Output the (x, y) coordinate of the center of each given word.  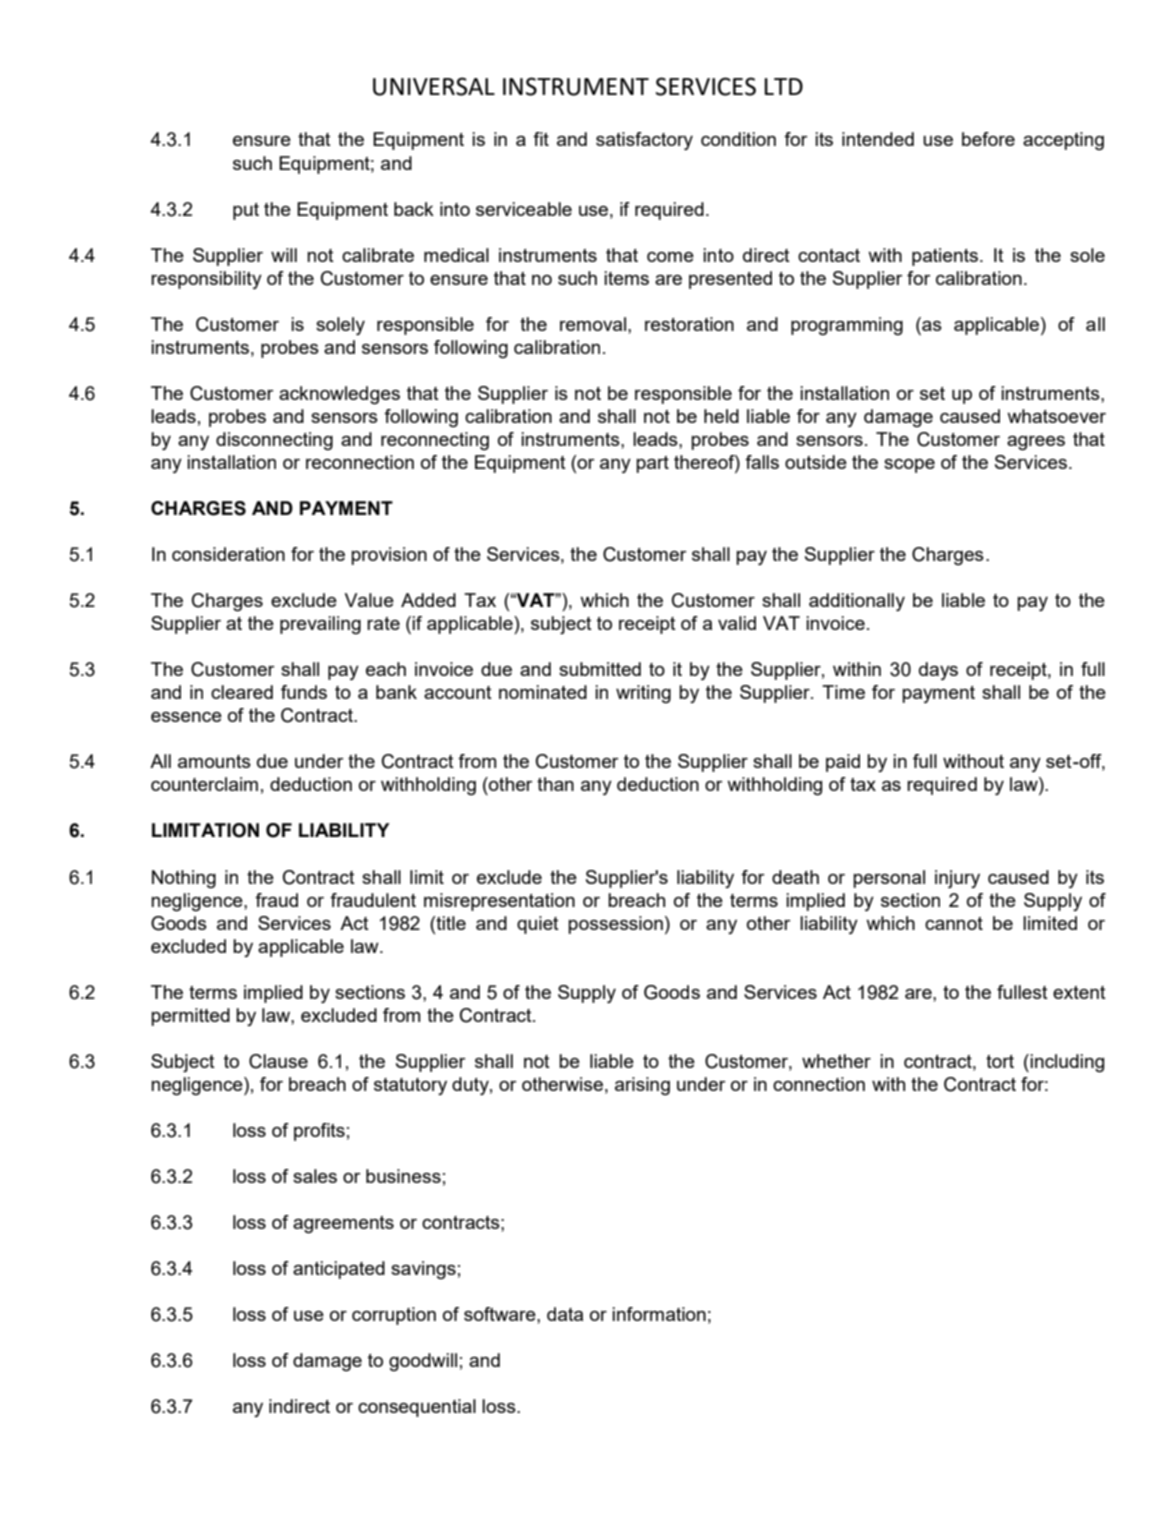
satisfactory (644, 141)
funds (304, 692)
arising (642, 1086)
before (988, 139)
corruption (394, 1316)
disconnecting (274, 441)
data (565, 1314)
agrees (1036, 443)
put (246, 211)
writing (643, 694)
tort (1000, 1061)
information (659, 1314)
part (652, 464)
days (938, 671)
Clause (278, 1061)
